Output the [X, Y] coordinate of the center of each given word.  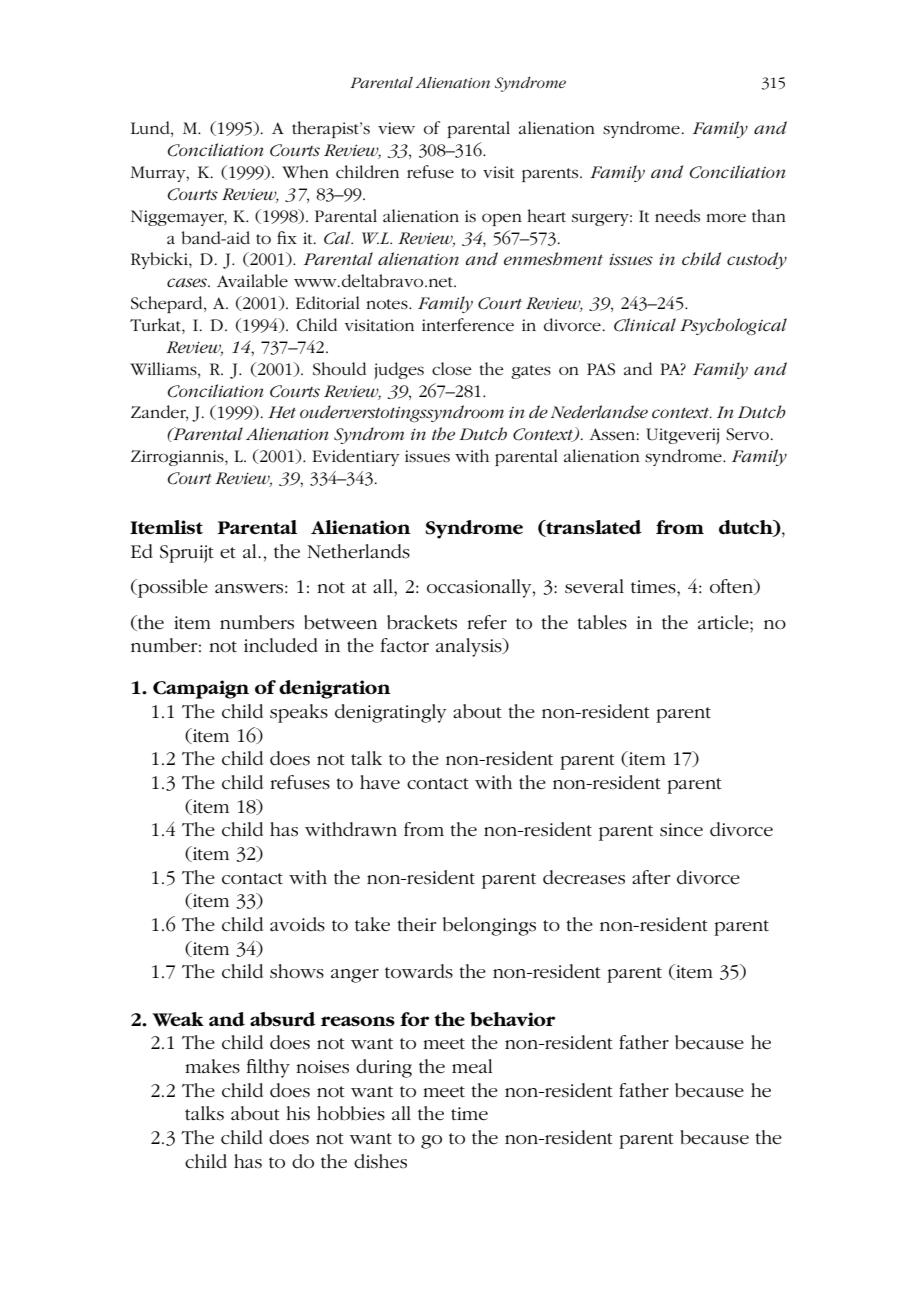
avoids [297, 924]
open [502, 219]
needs [677, 216]
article [724, 622]
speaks [299, 713]
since [681, 830]
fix [287, 237]
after [651, 877]
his [298, 1113]
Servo [747, 434]
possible [172, 588]
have [380, 782]
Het [282, 412]
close [452, 369]
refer [487, 622]
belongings [489, 926]
